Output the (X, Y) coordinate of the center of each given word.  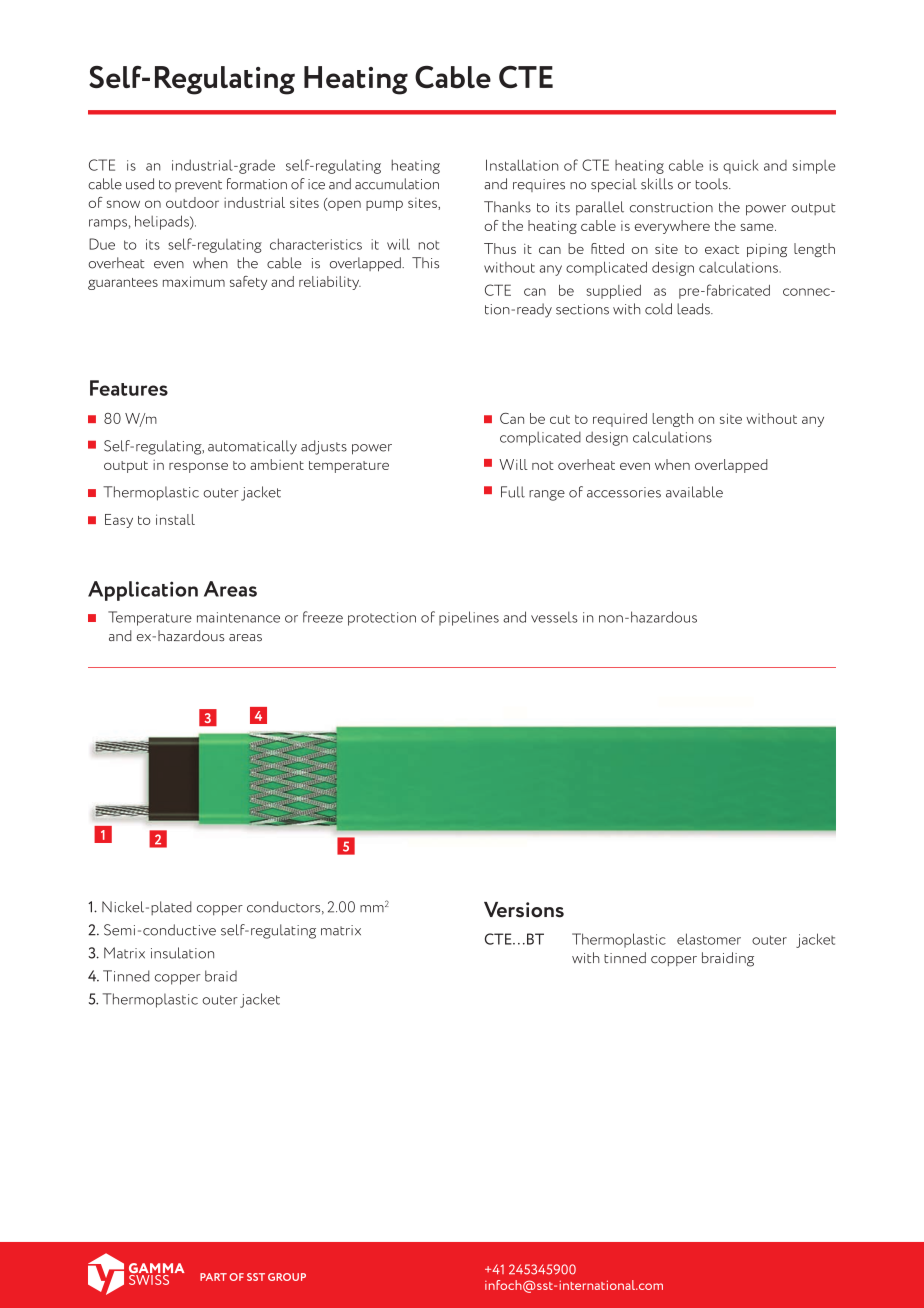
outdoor (192, 202)
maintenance (238, 617)
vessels (554, 617)
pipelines (469, 618)
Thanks (507, 207)
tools (713, 184)
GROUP (287, 1277)
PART (213, 1277)
